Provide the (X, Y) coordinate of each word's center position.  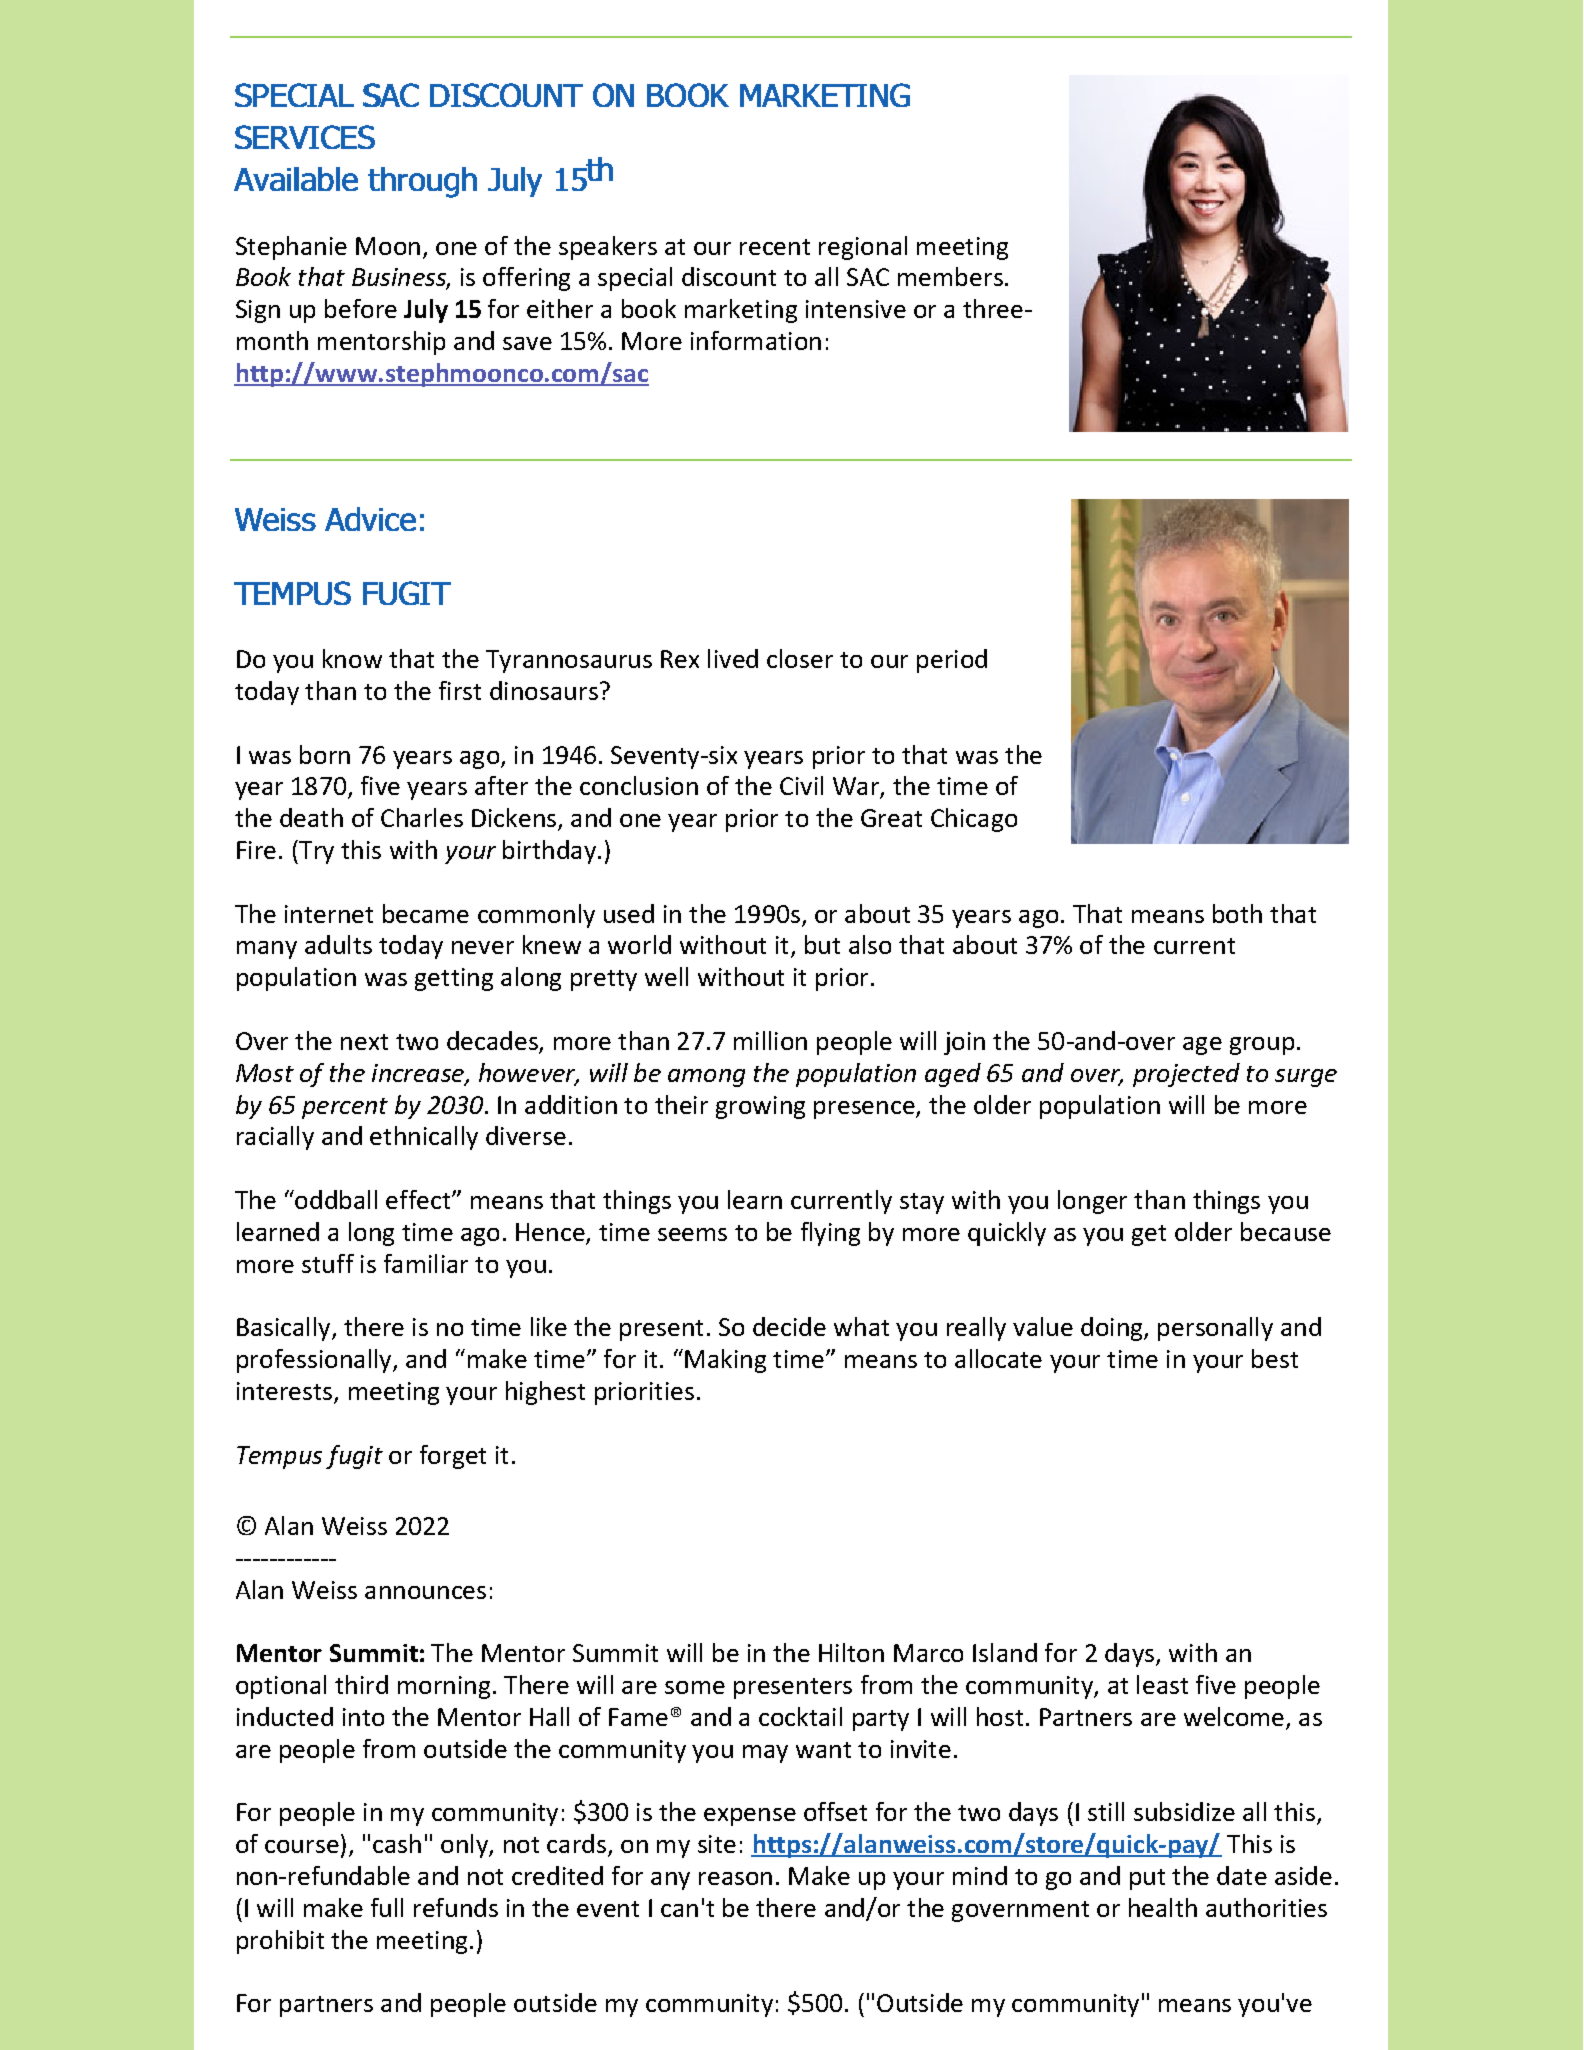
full (387, 1907)
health (1163, 1907)
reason (735, 1878)
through (422, 182)
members (950, 276)
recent (775, 247)
